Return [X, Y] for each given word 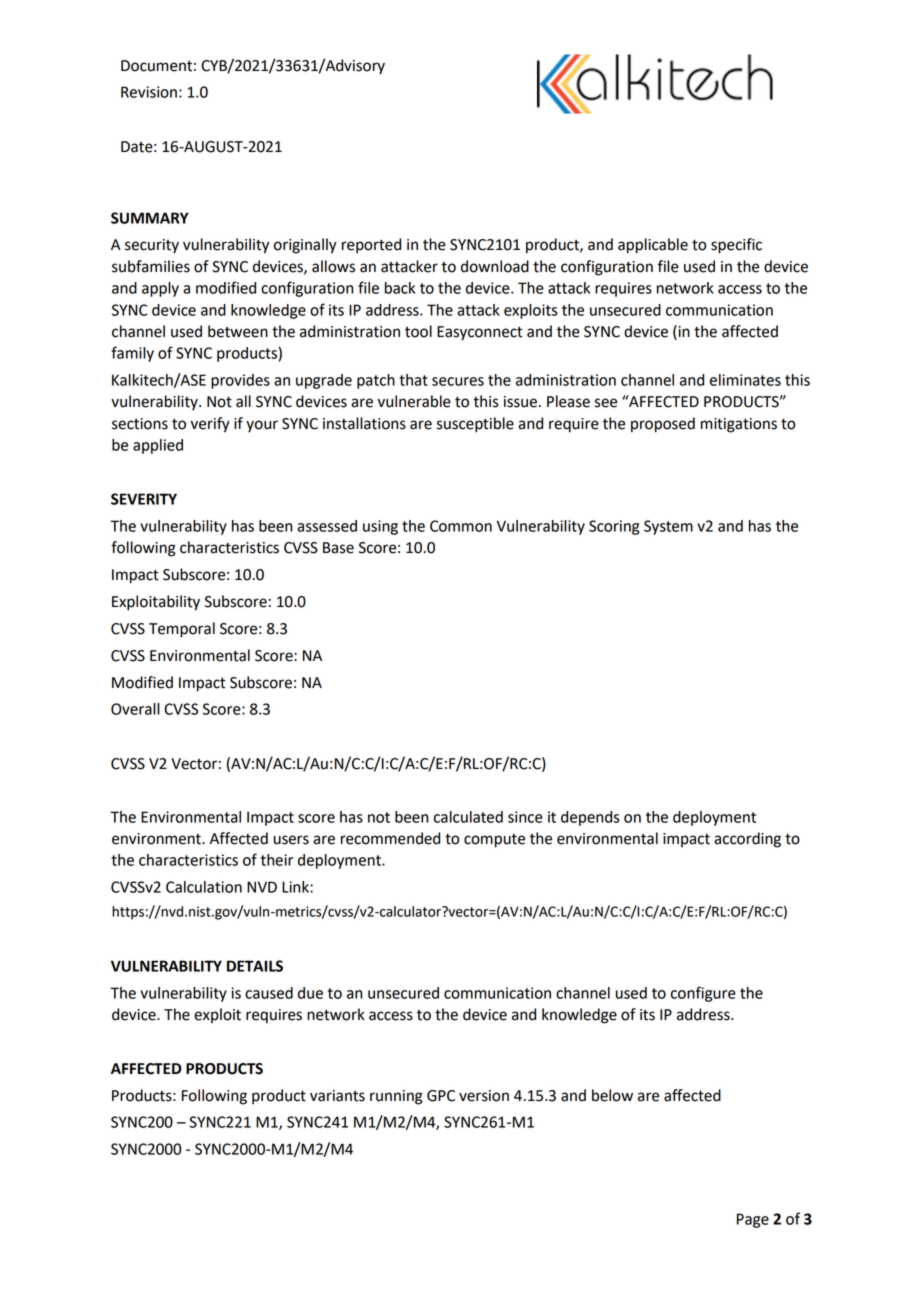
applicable [653, 246]
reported [371, 246]
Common [461, 526]
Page [753, 1220]
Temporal [182, 630]
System [668, 527]
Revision [149, 92]
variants [337, 1096]
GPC [441, 1096]
